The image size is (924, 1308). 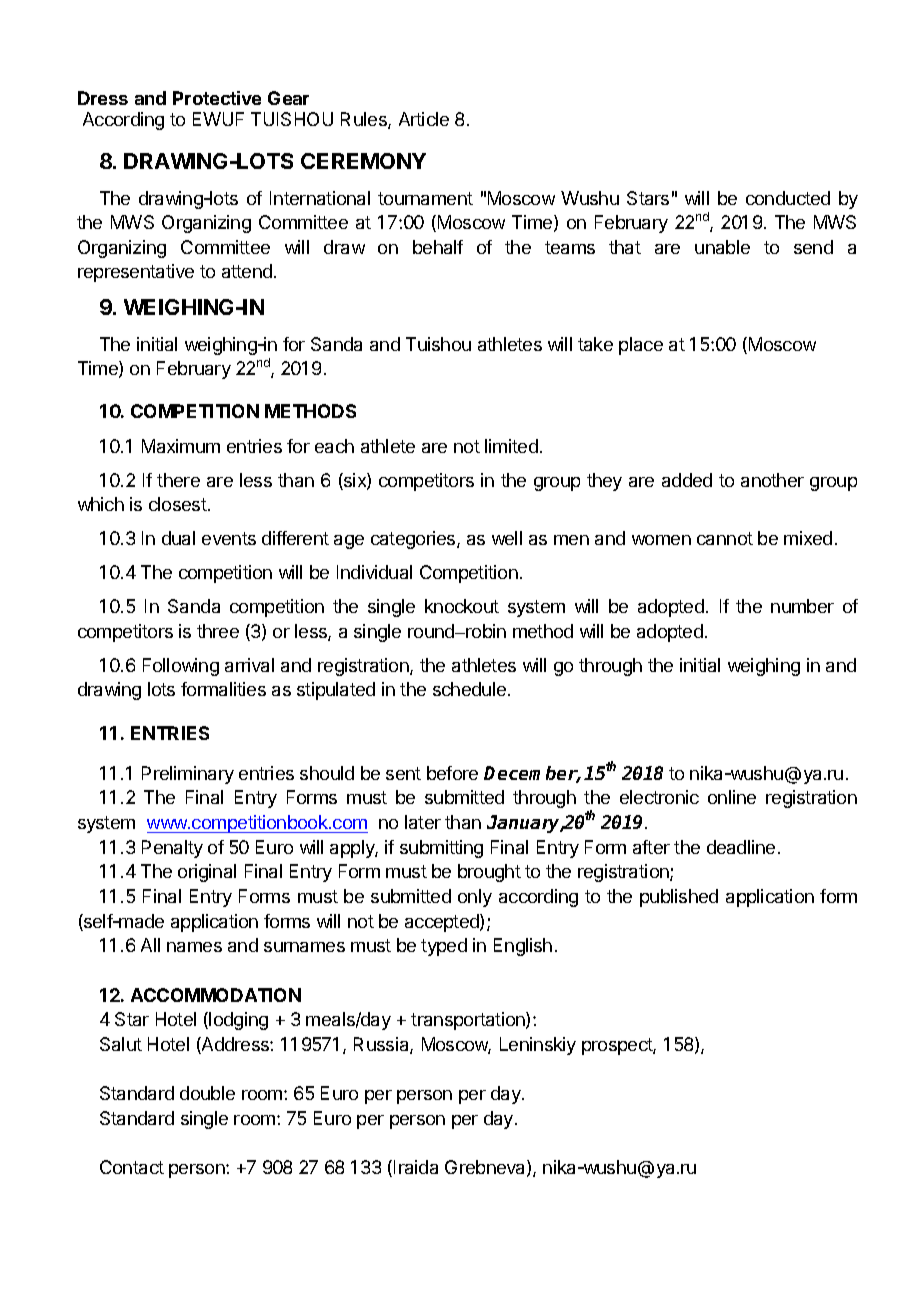 What do you see at coordinates (424, 119) in the screenshot?
I see `Article` at bounding box center [424, 119].
